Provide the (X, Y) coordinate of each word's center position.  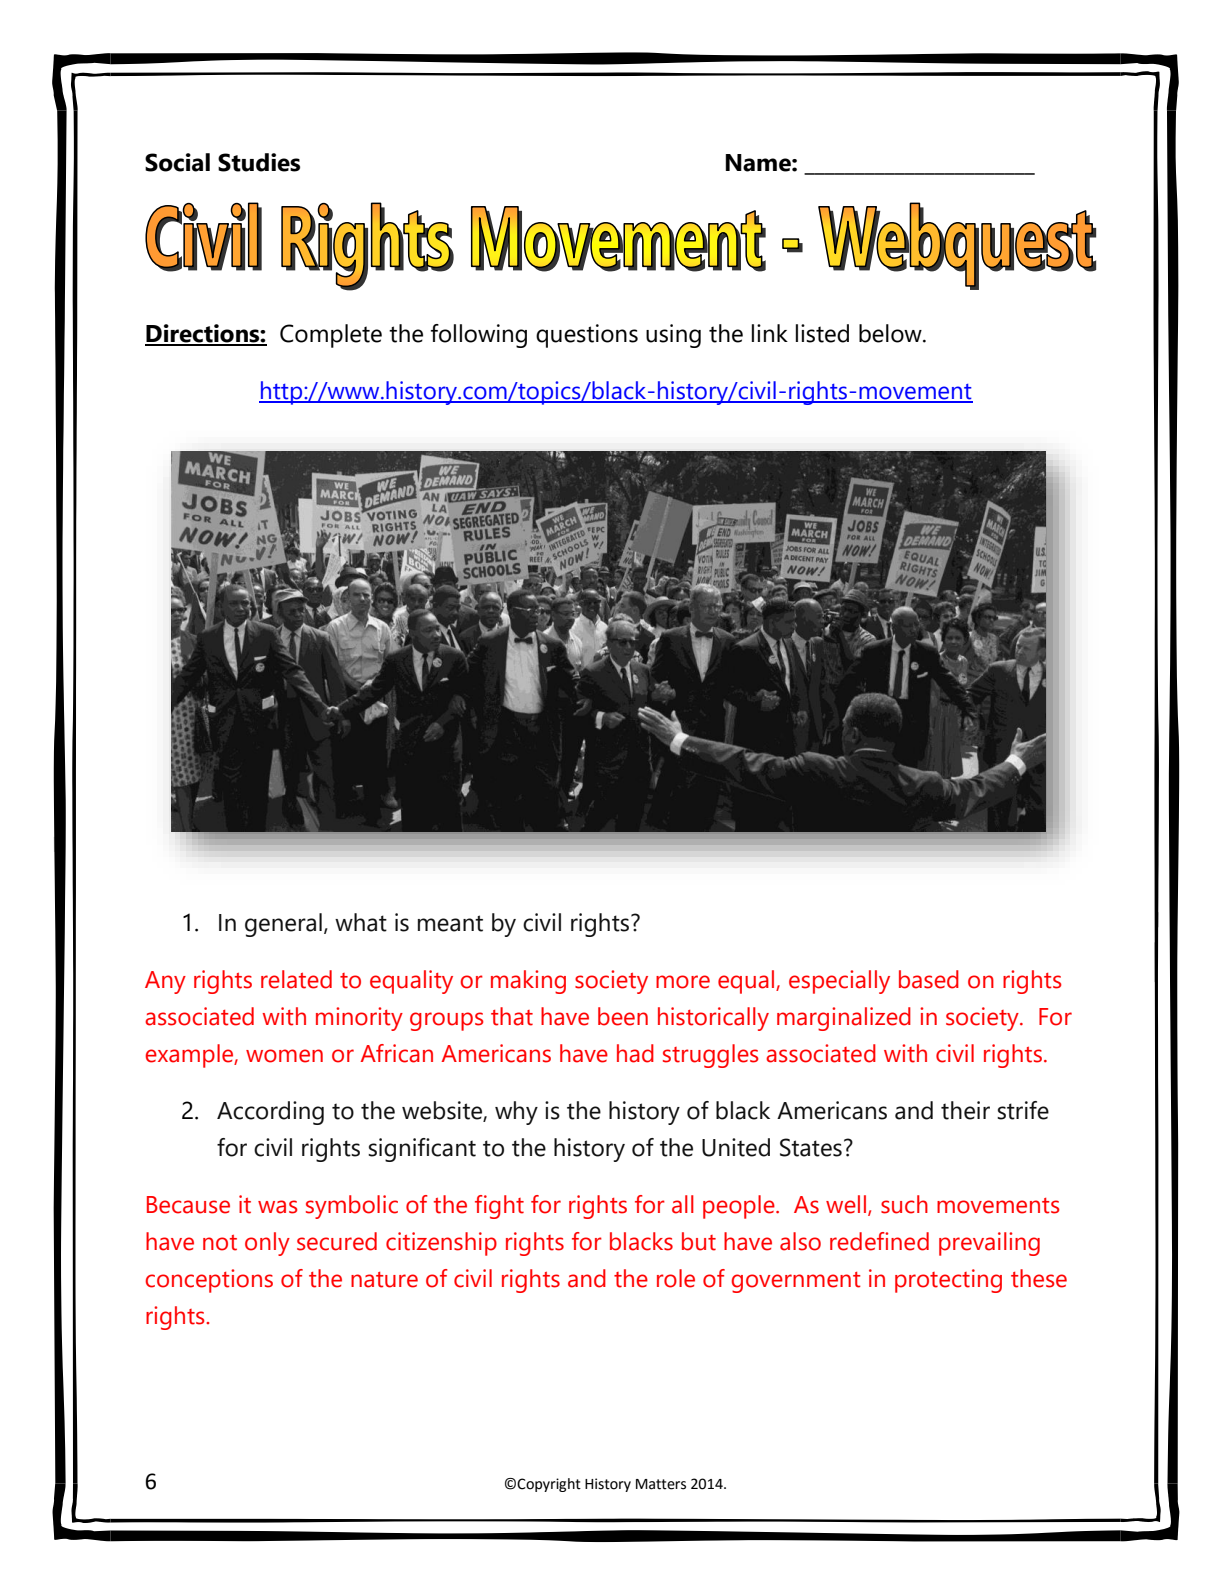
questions (587, 336)
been (623, 1016)
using (673, 336)
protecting (948, 1281)
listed (822, 333)
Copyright (549, 1485)
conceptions (209, 1281)
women (284, 1056)
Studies (259, 162)
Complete (331, 336)
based (929, 979)
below (891, 333)
